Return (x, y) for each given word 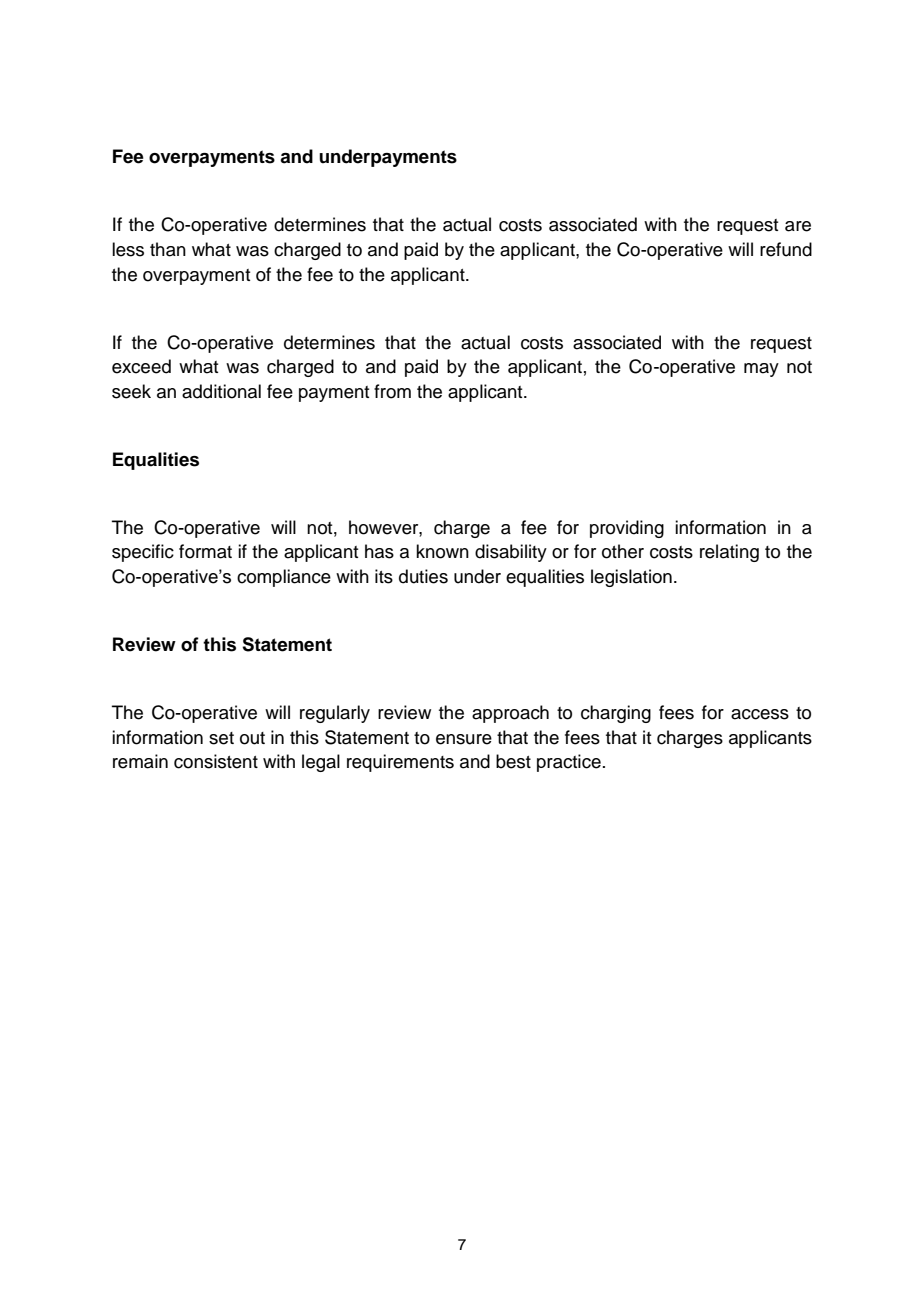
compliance (284, 578)
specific (143, 553)
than (168, 249)
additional (221, 391)
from (392, 391)
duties (423, 576)
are (798, 226)
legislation (631, 578)
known (442, 551)
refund (786, 249)
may (761, 370)
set (221, 738)
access (760, 714)
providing (627, 529)
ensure (464, 739)
